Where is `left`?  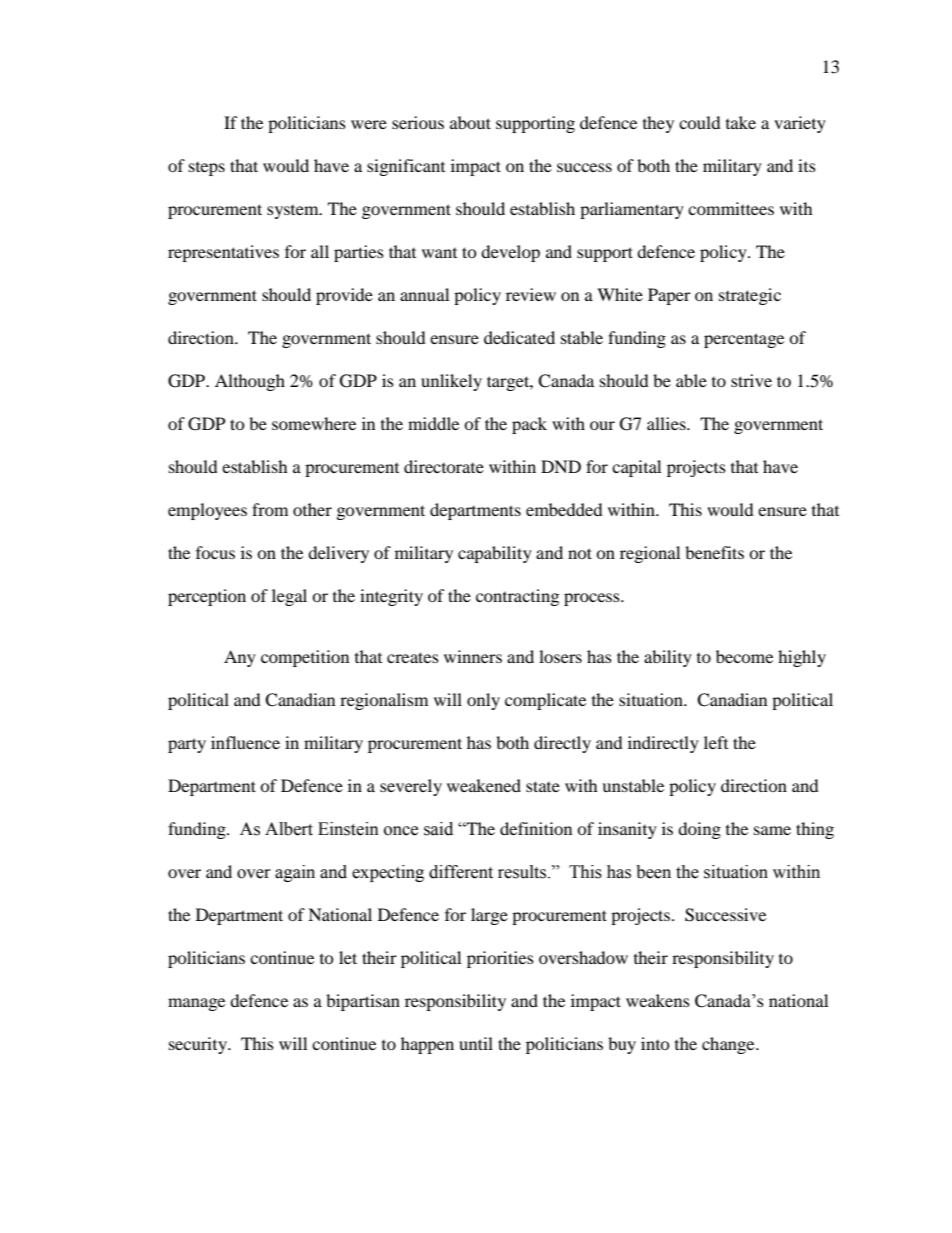 left is located at coordinates (716, 742).
